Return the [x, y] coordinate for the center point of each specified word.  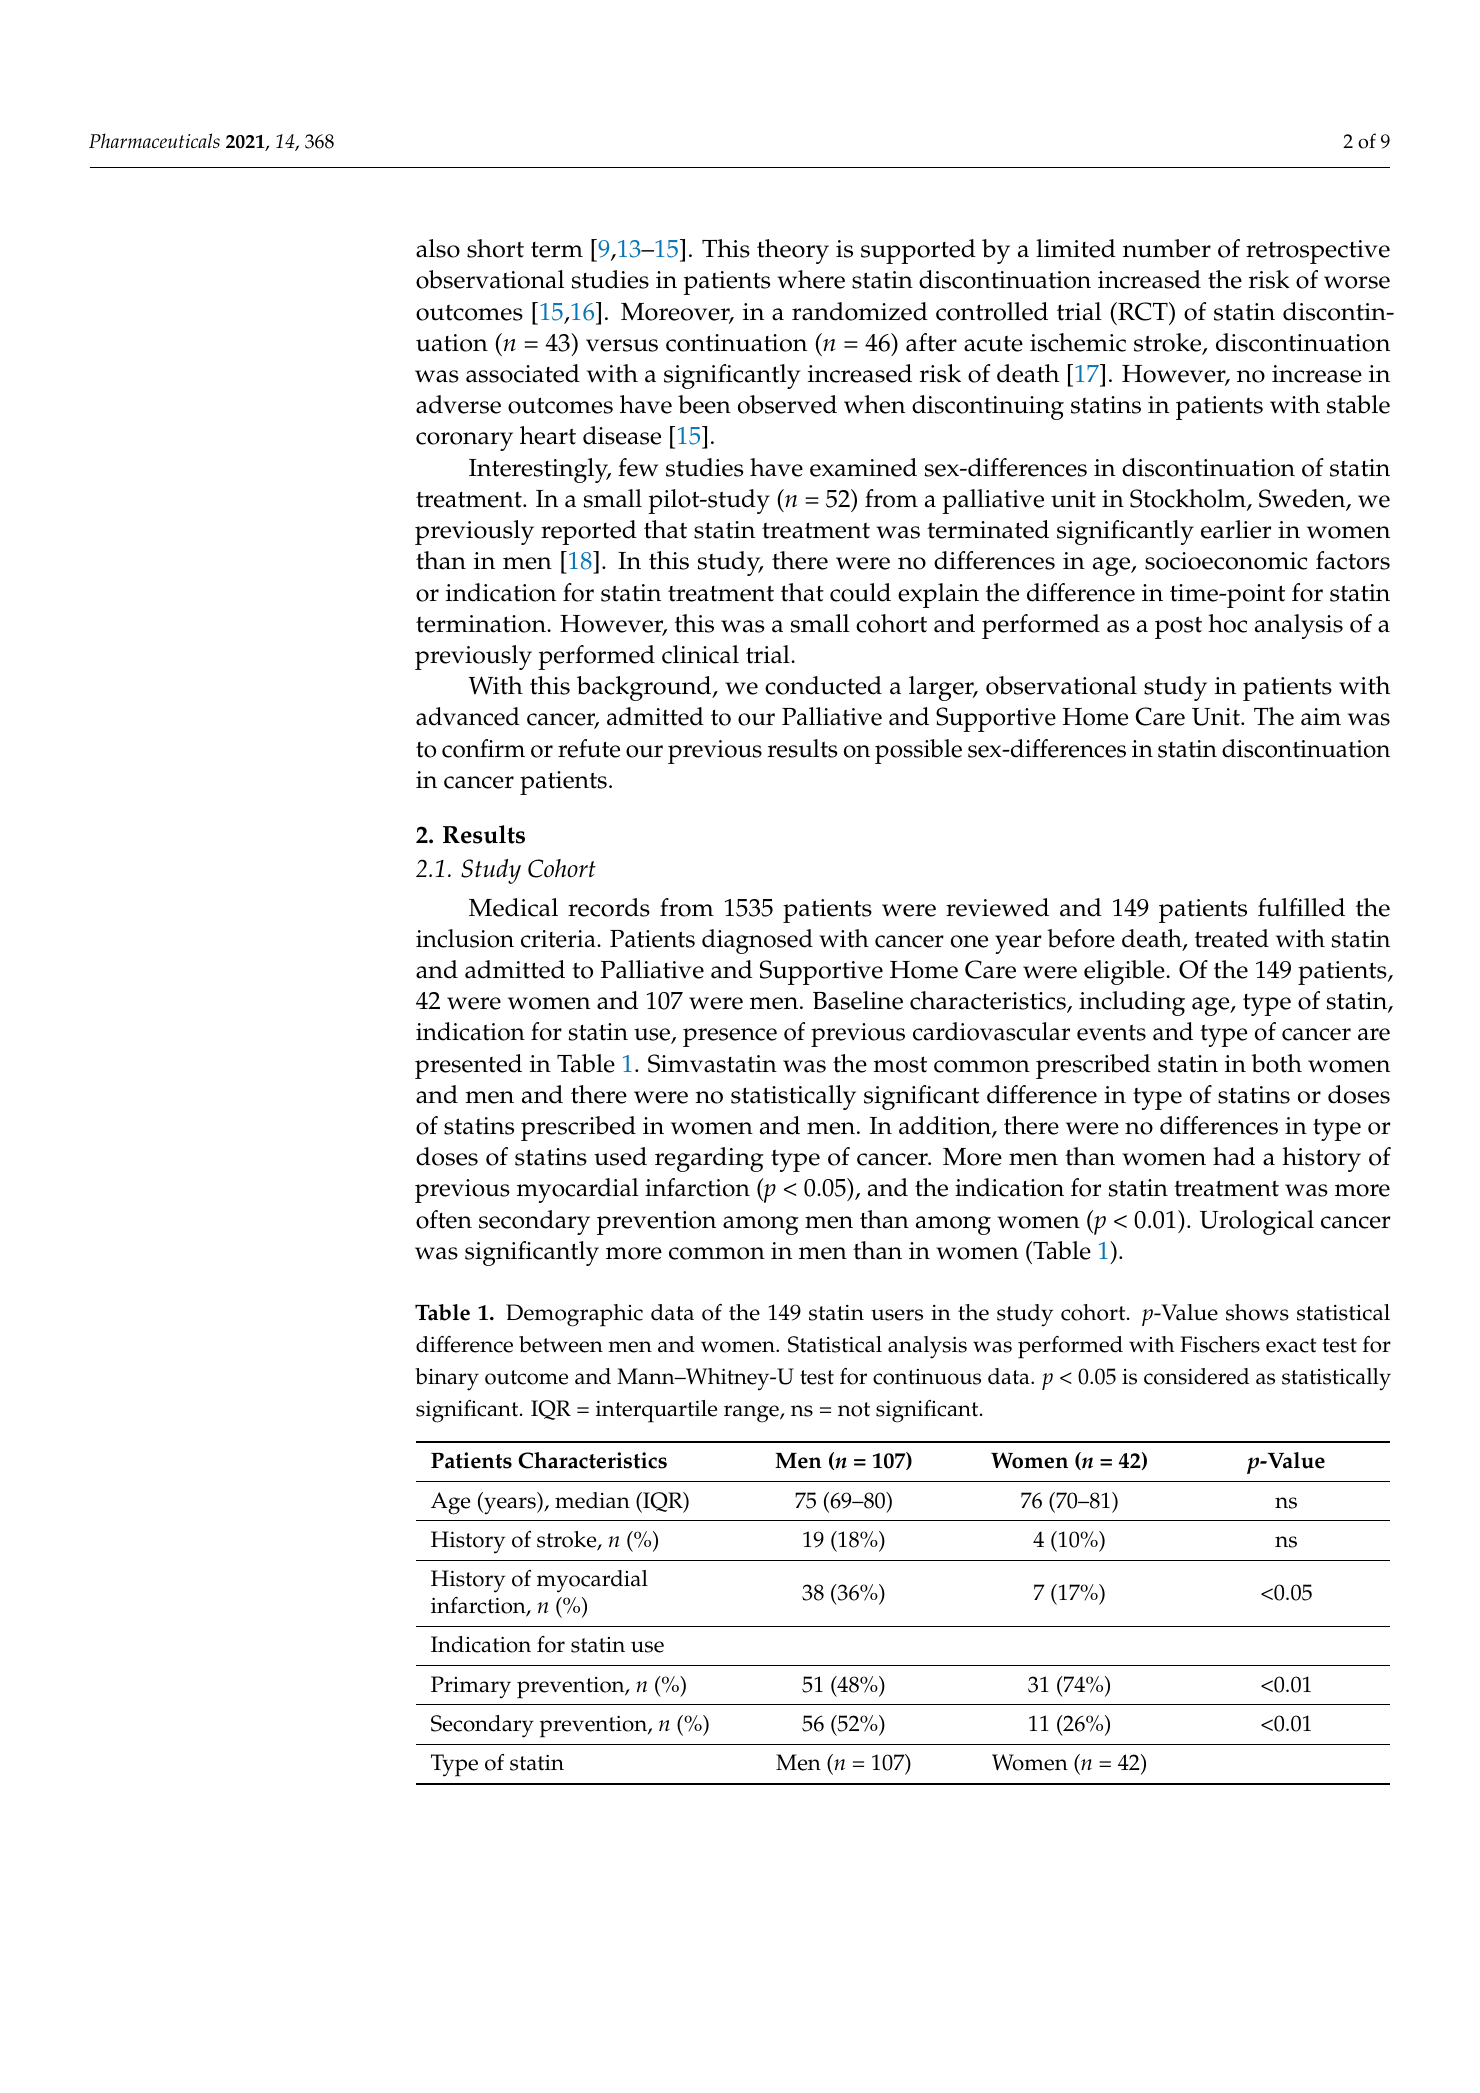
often [444, 1219]
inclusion [465, 938]
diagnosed [757, 941]
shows [1257, 1312]
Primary [471, 1687]
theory [793, 251]
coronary [464, 441]
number [1167, 248]
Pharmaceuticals [154, 140]
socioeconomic [1226, 561]
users [897, 1315]
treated [1232, 938]
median [592, 1500]
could [860, 592]
